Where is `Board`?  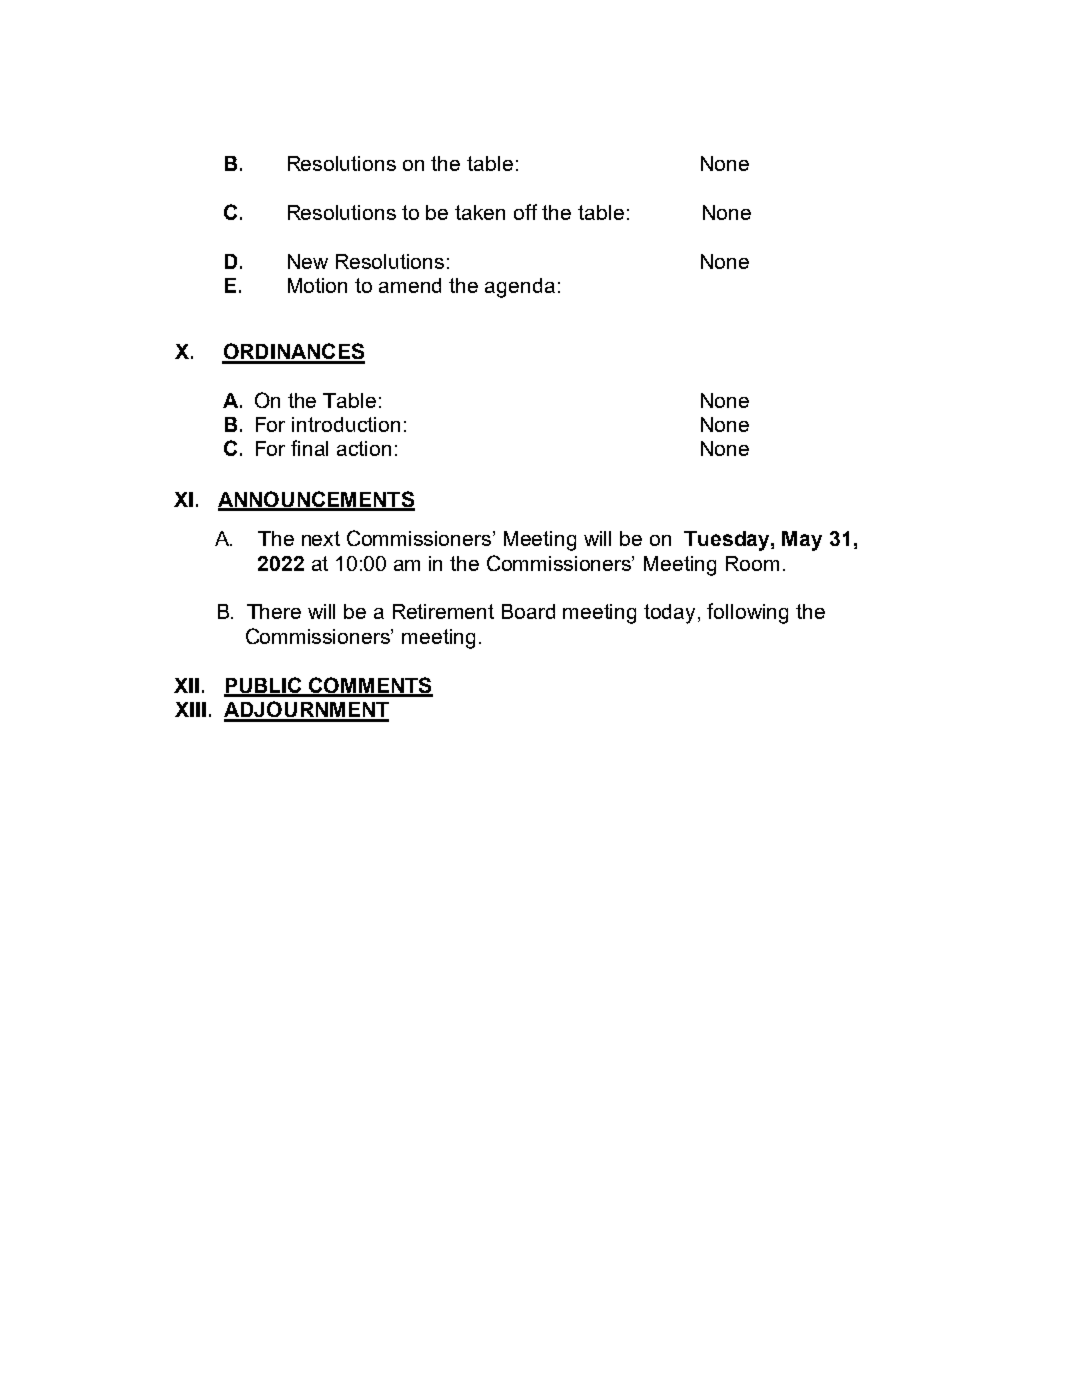 Board is located at coordinates (528, 611).
